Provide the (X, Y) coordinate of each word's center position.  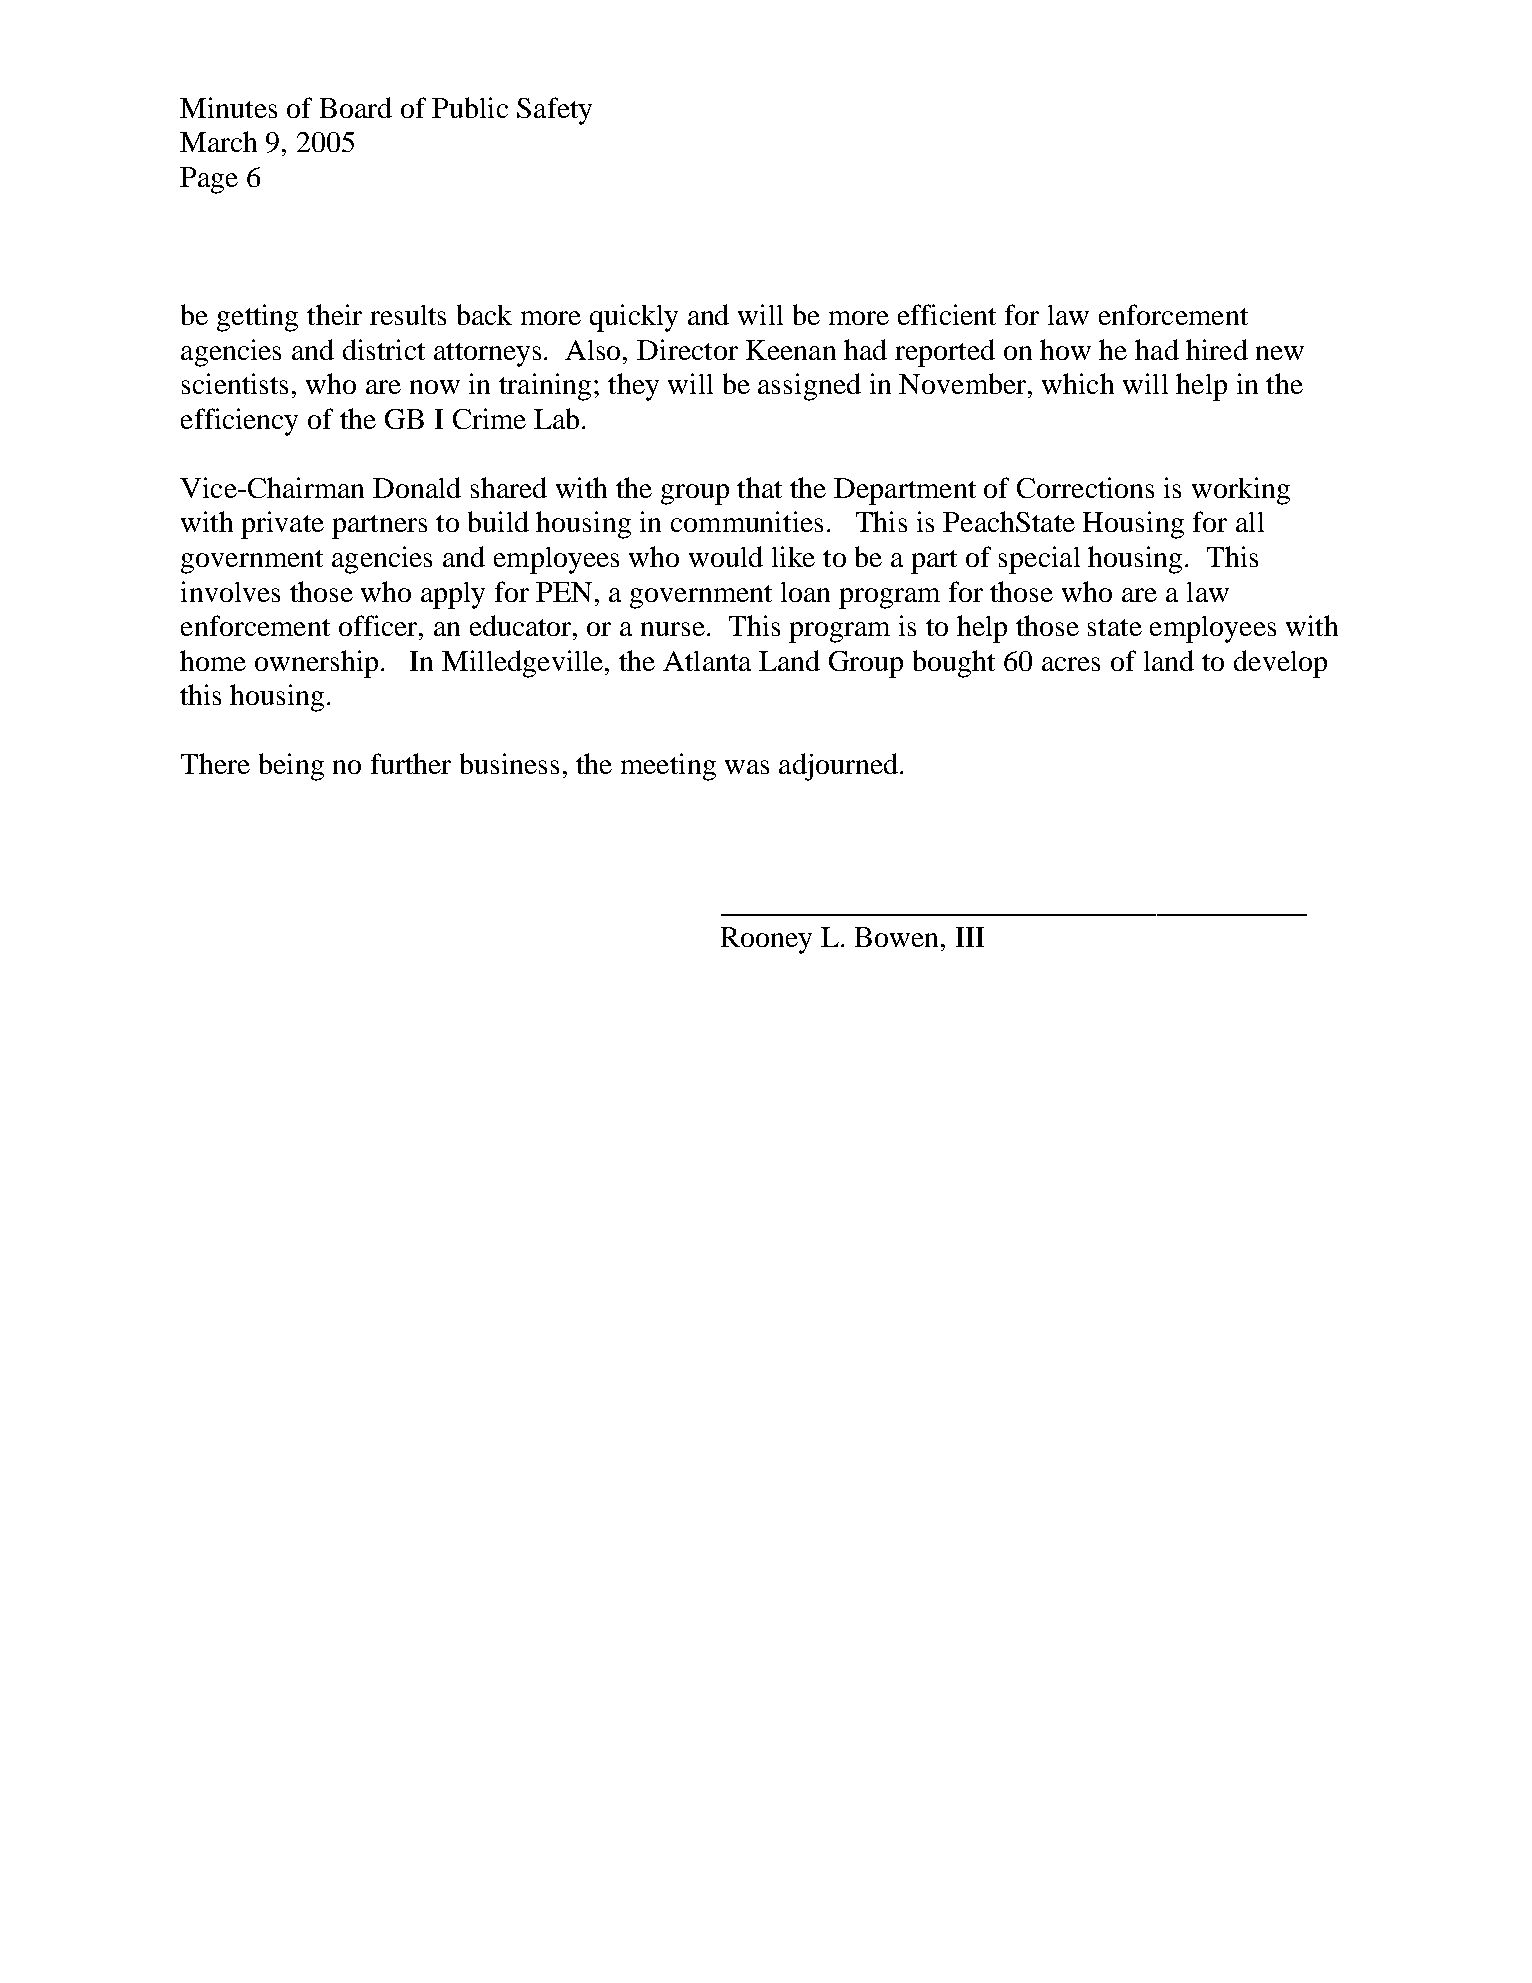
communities (747, 521)
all (1250, 522)
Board (356, 107)
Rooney (766, 940)
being (291, 767)
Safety (554, 111)
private (282, 525)
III (970, 937)
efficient (947, 314)
